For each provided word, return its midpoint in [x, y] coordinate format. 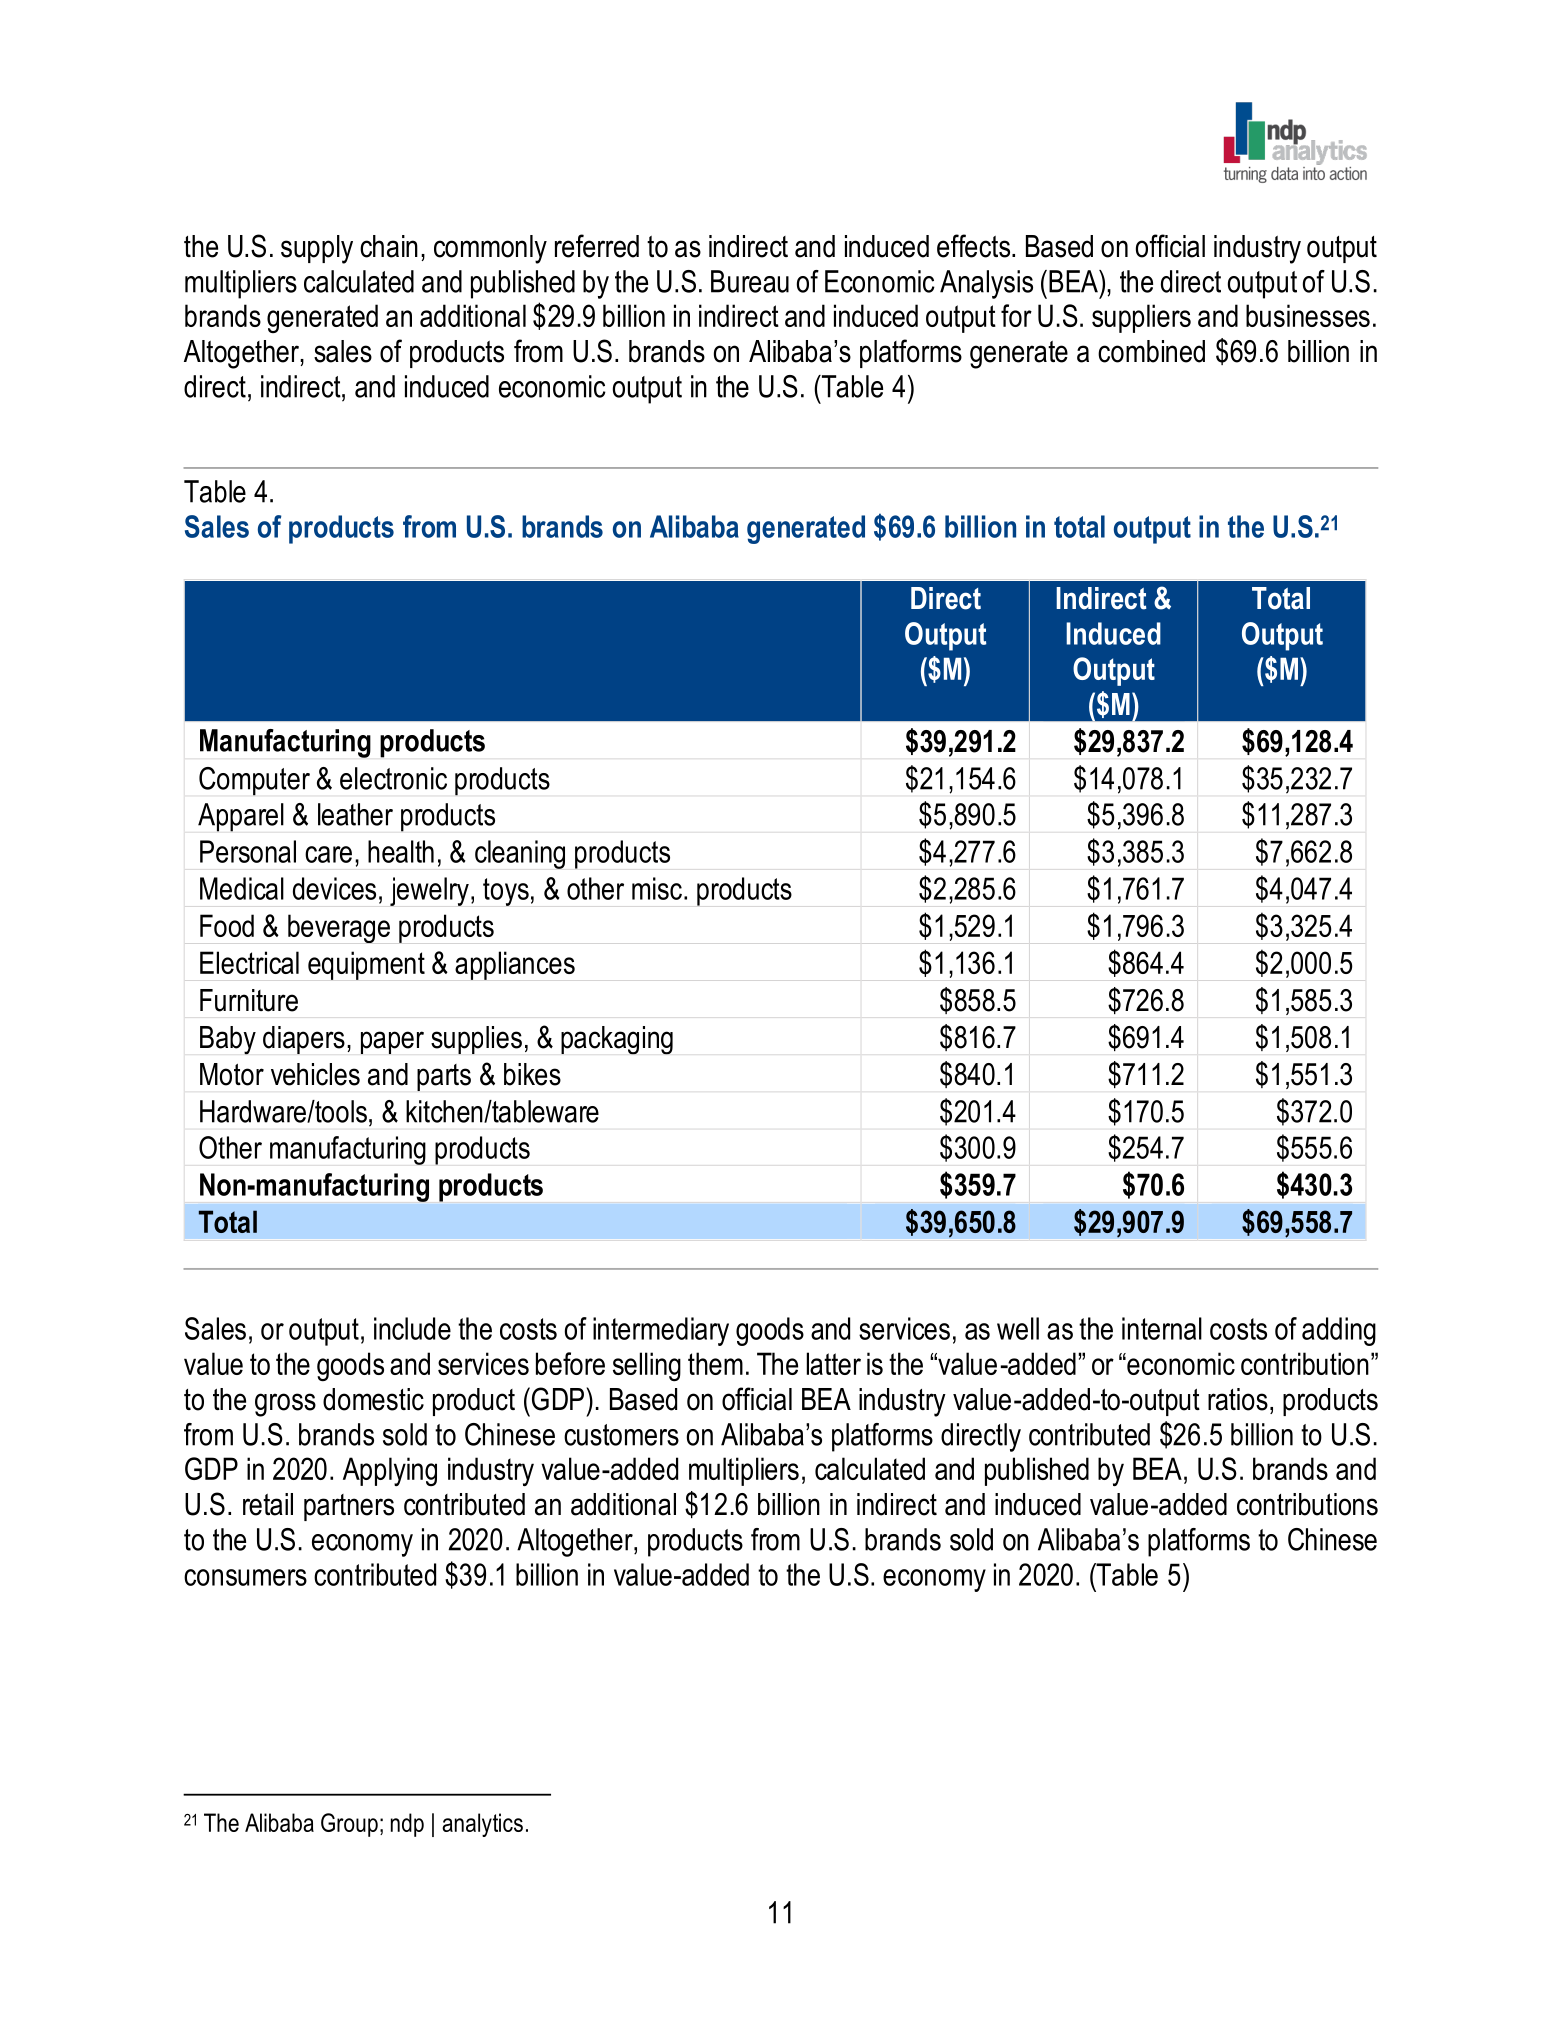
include [412, 1328]
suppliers [1141, 318]
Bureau [750, 281]
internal [1162, 1328]
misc [657, 888]
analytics [482, 1825]
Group [349, 1825]
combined [1151, 351]
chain [389, 246]
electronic [393, 778]
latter [834, 1363]
